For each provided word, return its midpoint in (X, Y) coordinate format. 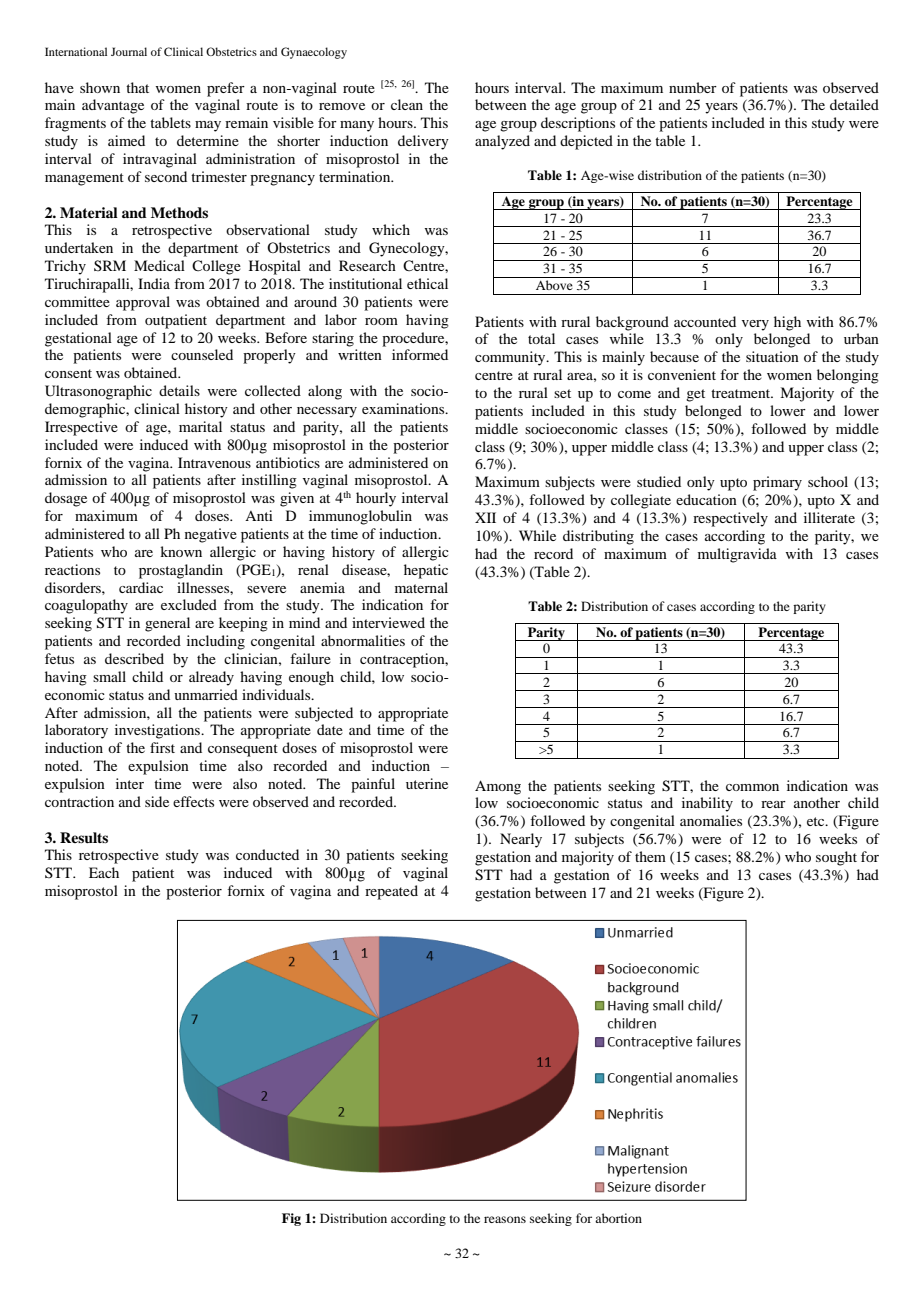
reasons (505, 1219)
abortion (618, 1218)
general (167, 624)
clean (407, 104)
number (693, 87)
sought (836, 858)
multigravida (737, 555)
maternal (421, 587)
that (137, 87)
